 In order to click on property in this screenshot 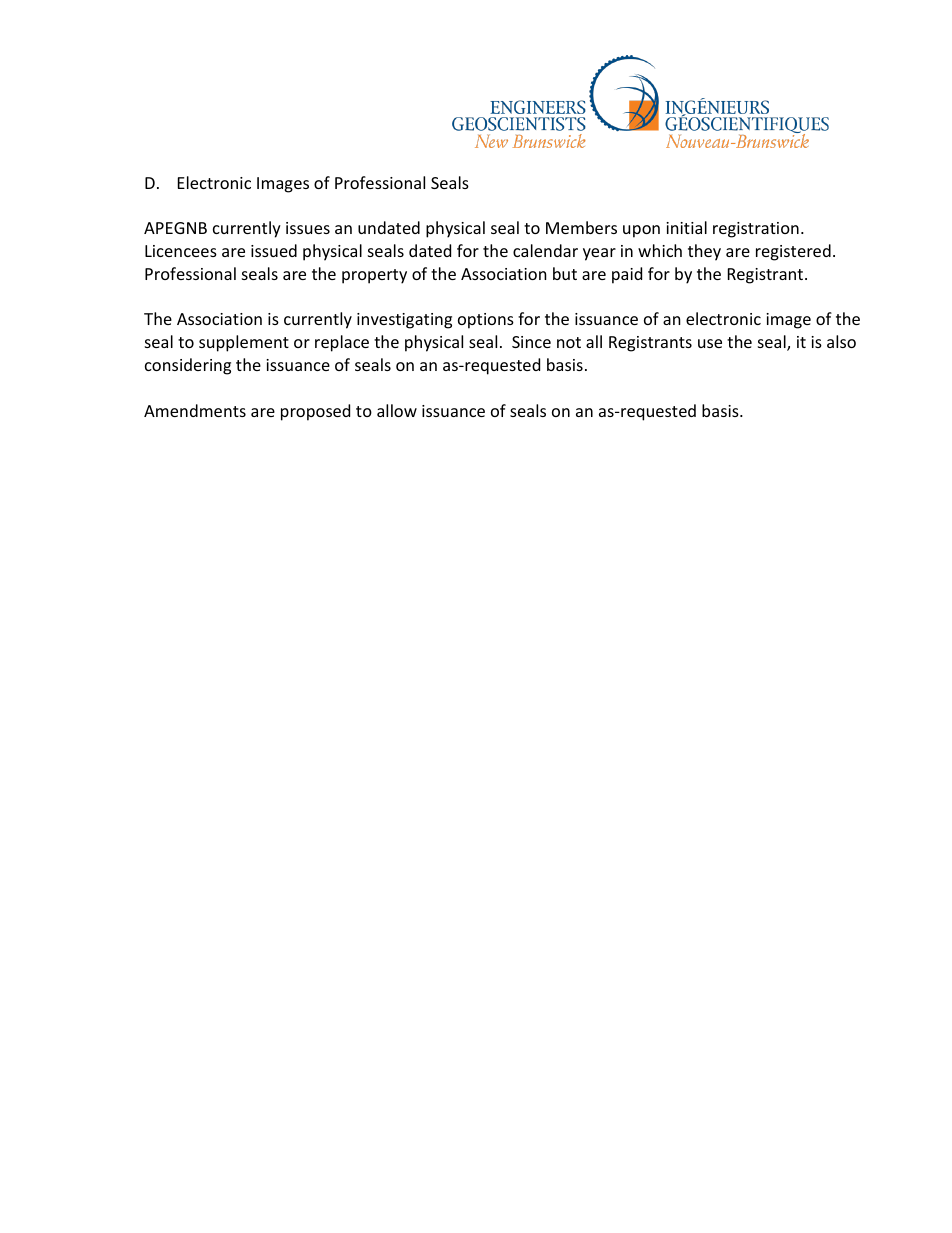, I will do `click(374, 276)`.
